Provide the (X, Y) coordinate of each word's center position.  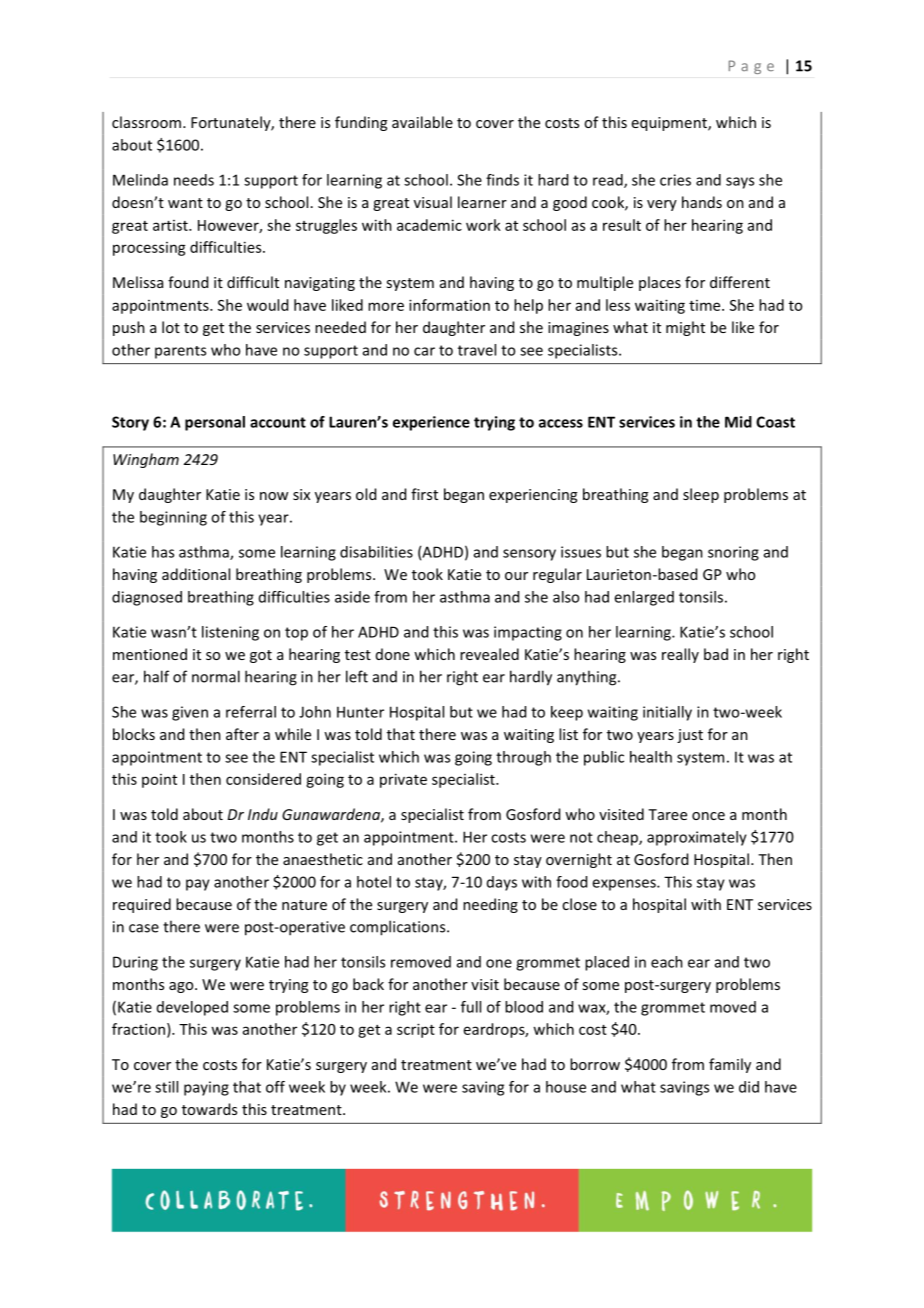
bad (716, 654)
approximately (697, 838)
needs (194, 180)
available (422, 122)
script (416, 1030)
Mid (738, 422)
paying (206, 1088)
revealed (489, 654)
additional (196, 574)
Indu (263, 814)
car (424, 351)
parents (180, 352)
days (502, 883)
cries (675, 180)
